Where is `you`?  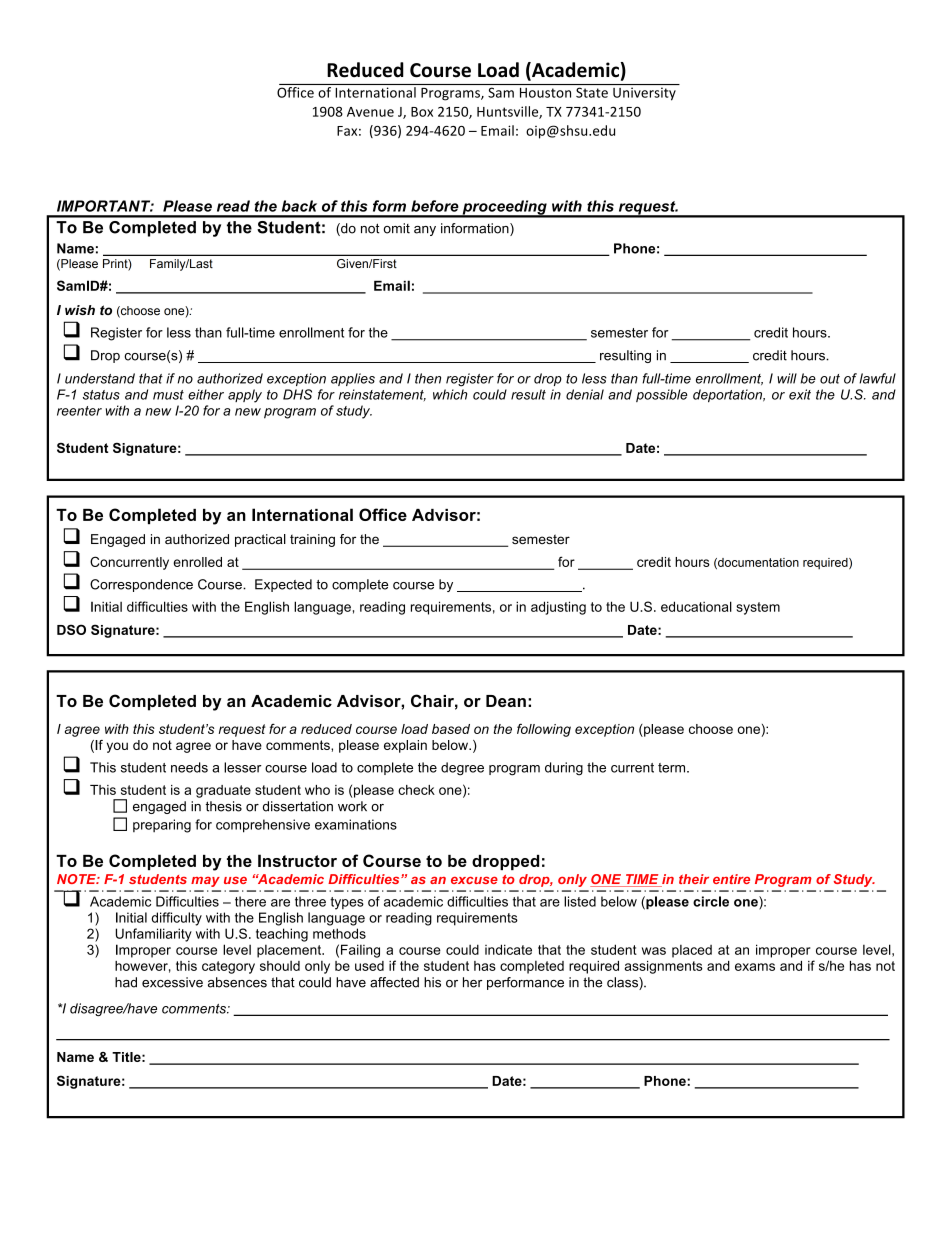
you is located at coordinates (117, 747).
